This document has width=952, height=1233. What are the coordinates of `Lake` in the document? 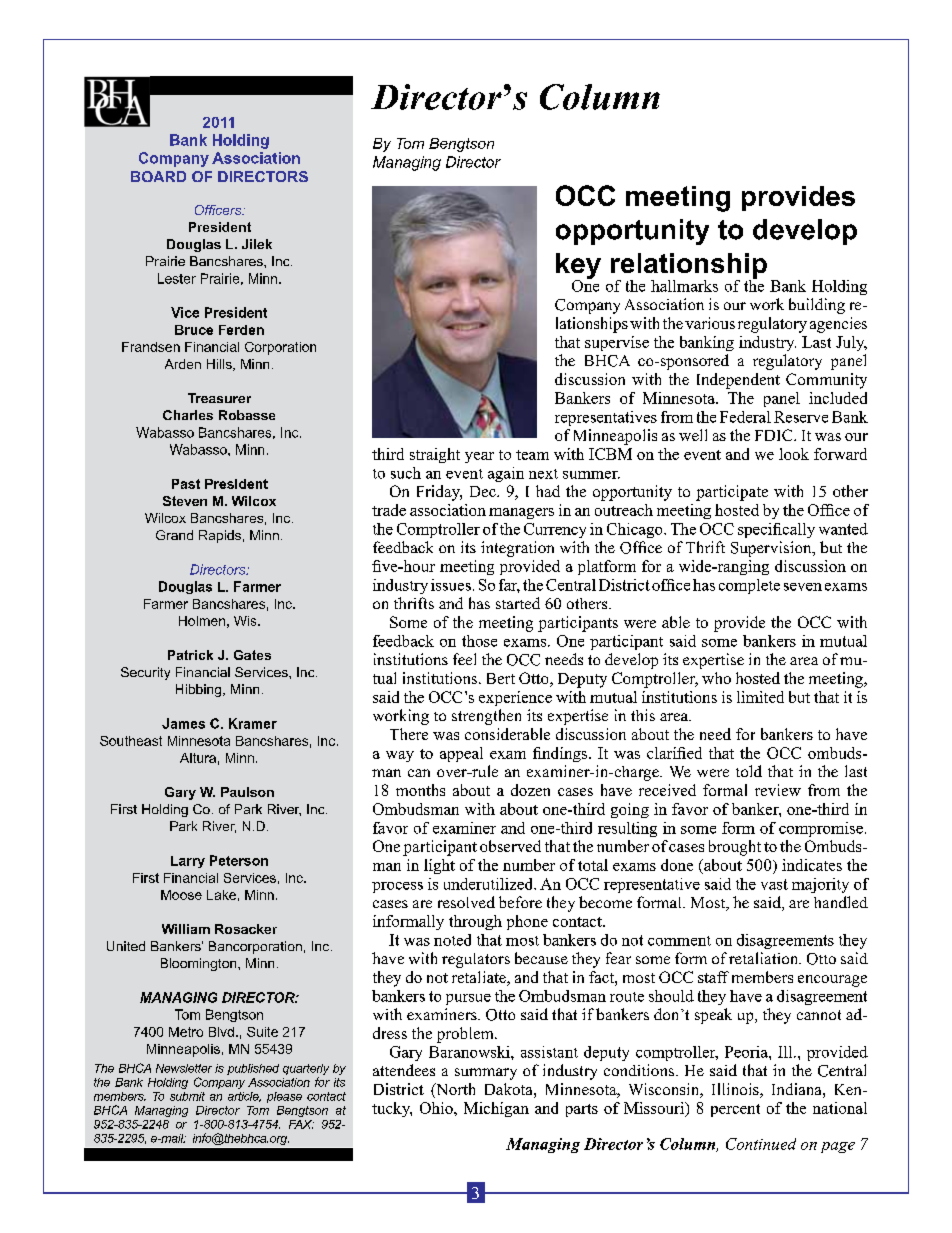 It's located at (221, 895).
